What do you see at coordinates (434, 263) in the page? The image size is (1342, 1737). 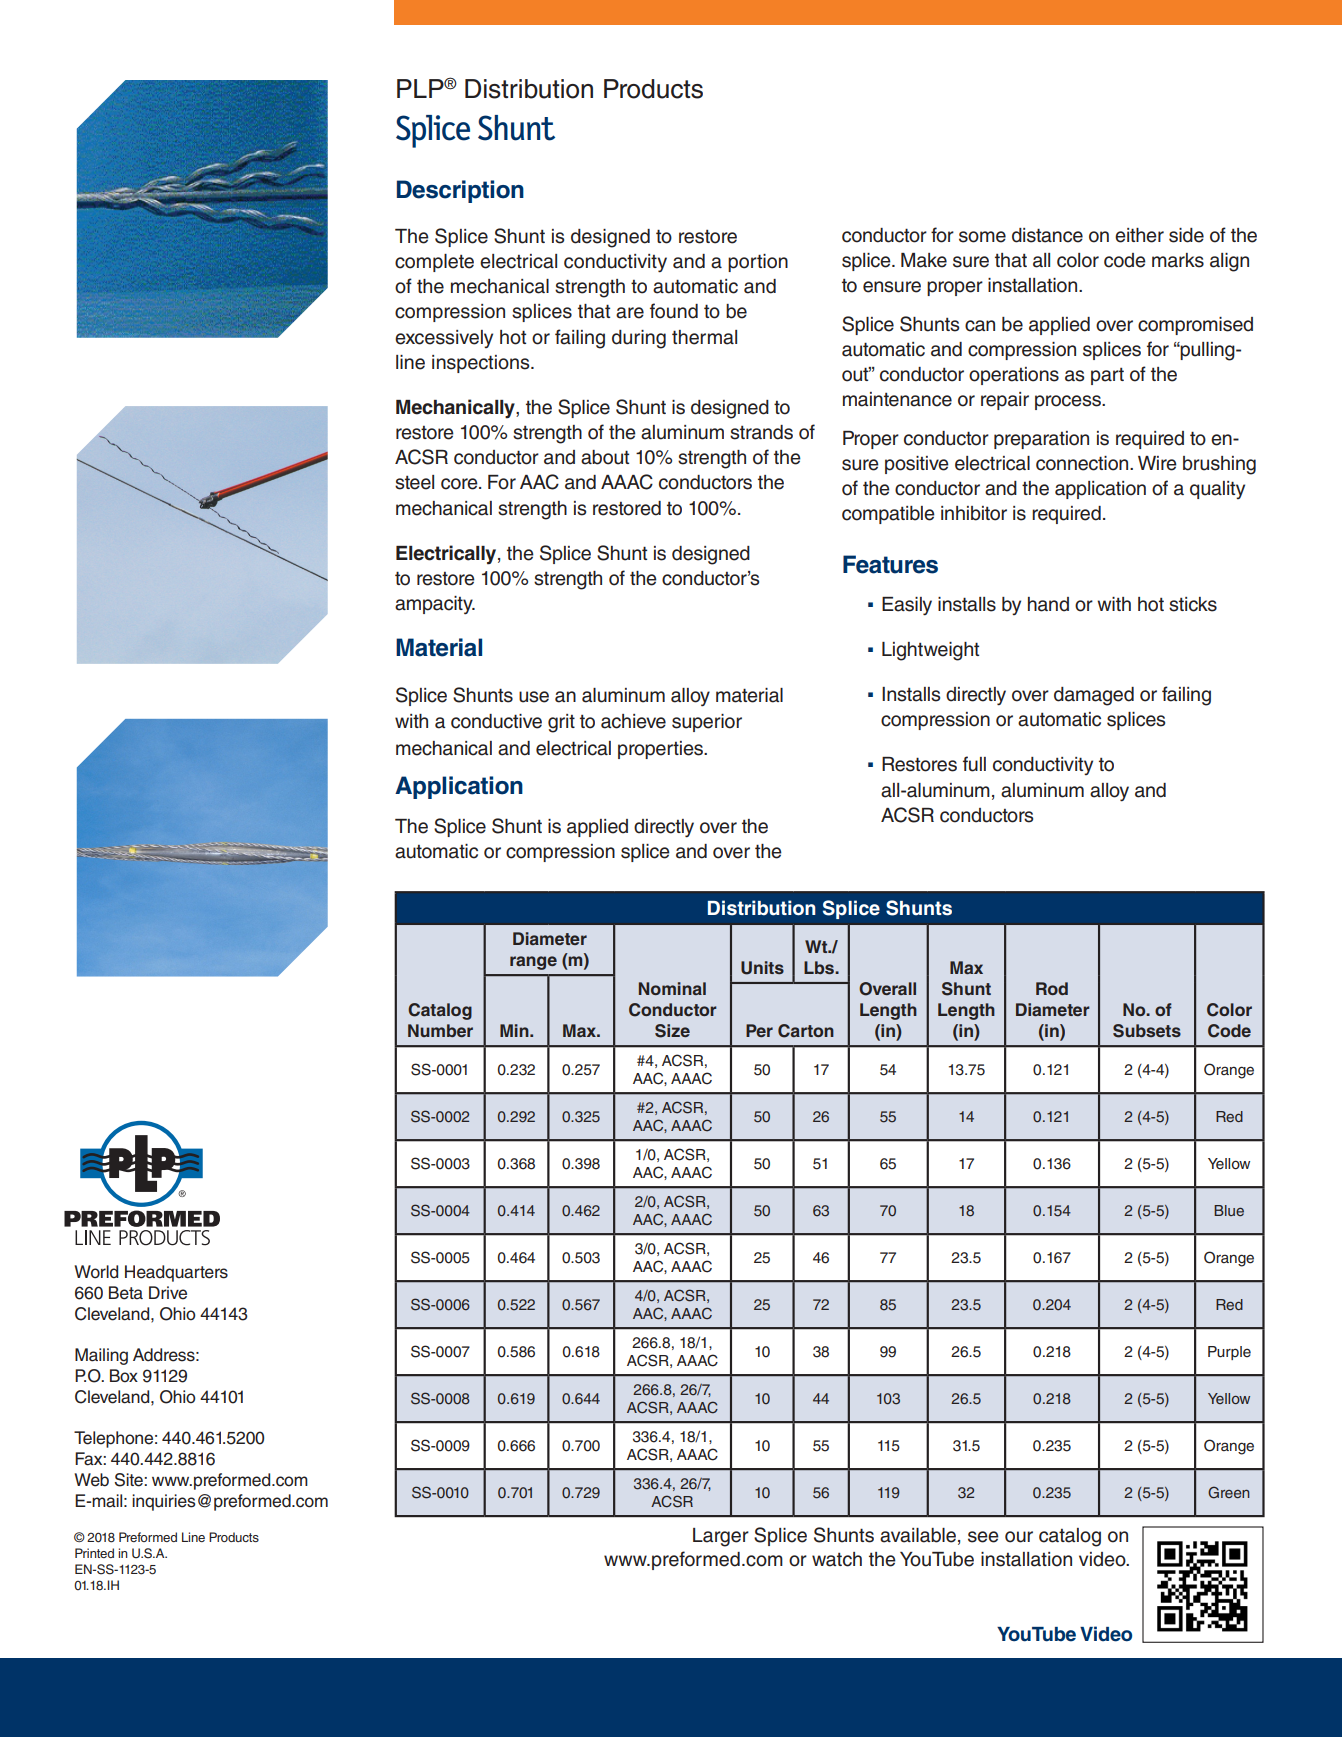 I see `complete` at bounding box center [434, 263].
